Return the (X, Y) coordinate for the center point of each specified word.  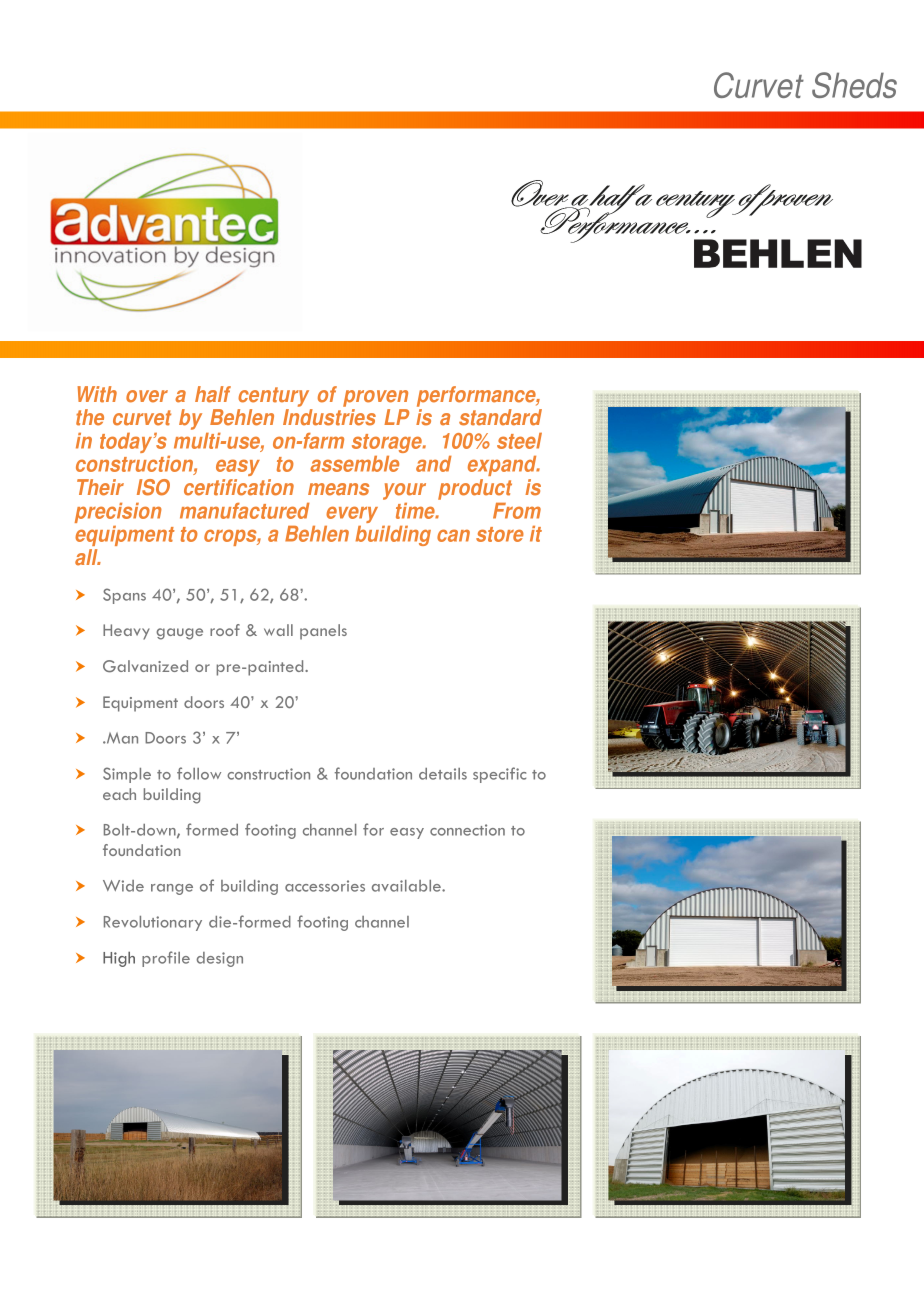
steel (519, 441)
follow (199, 773)
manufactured (245, 511)
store (500, 534)
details (443, 774)
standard (500, 417)
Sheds (854, 85)
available (407, 886)
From (517, 511)
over (147, 396)
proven (375, 398)
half (213, 394)
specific (499, 775)
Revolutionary (153, 923)
